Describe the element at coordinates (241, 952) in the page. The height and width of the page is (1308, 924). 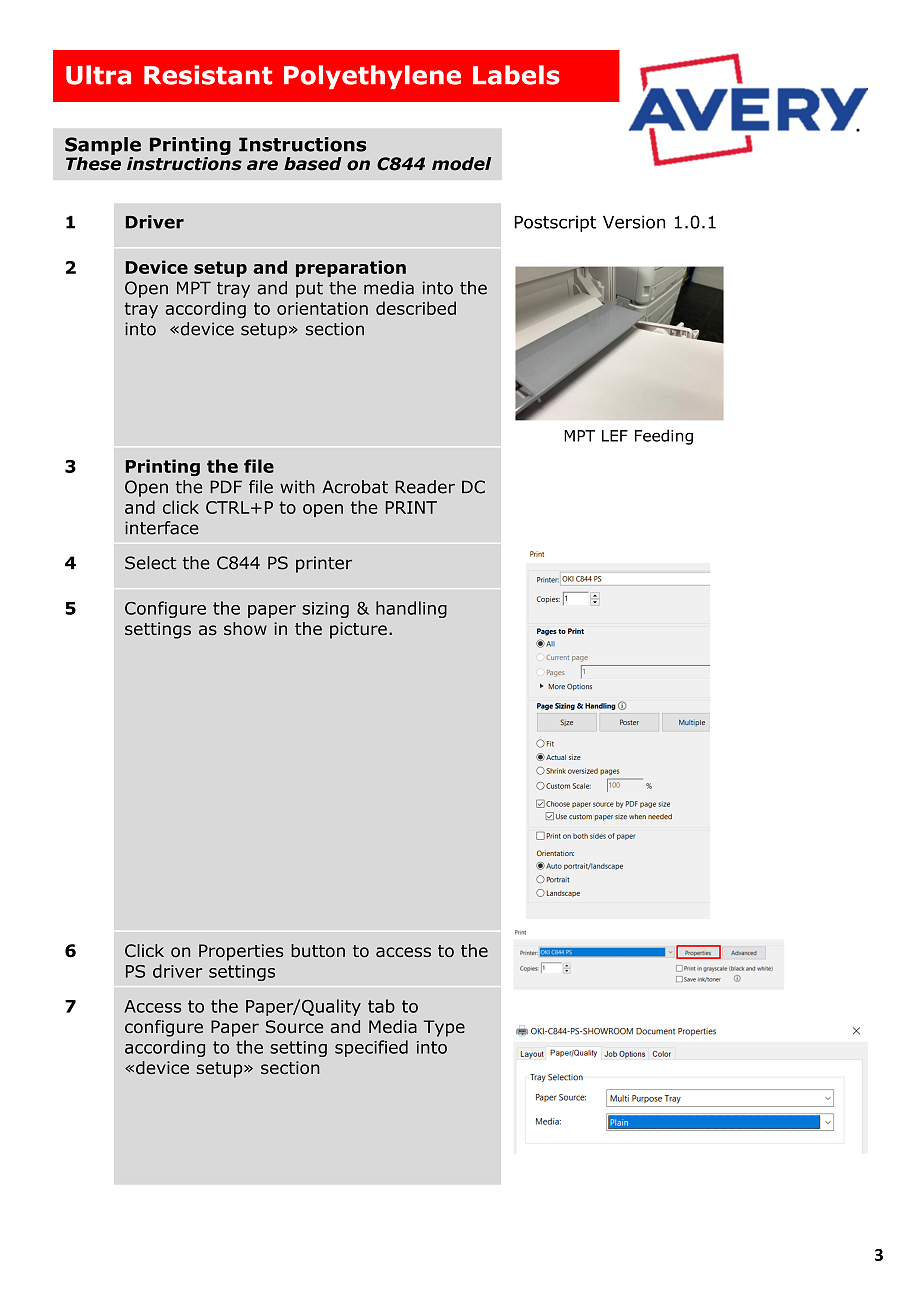
I see `Properties` at that location.
